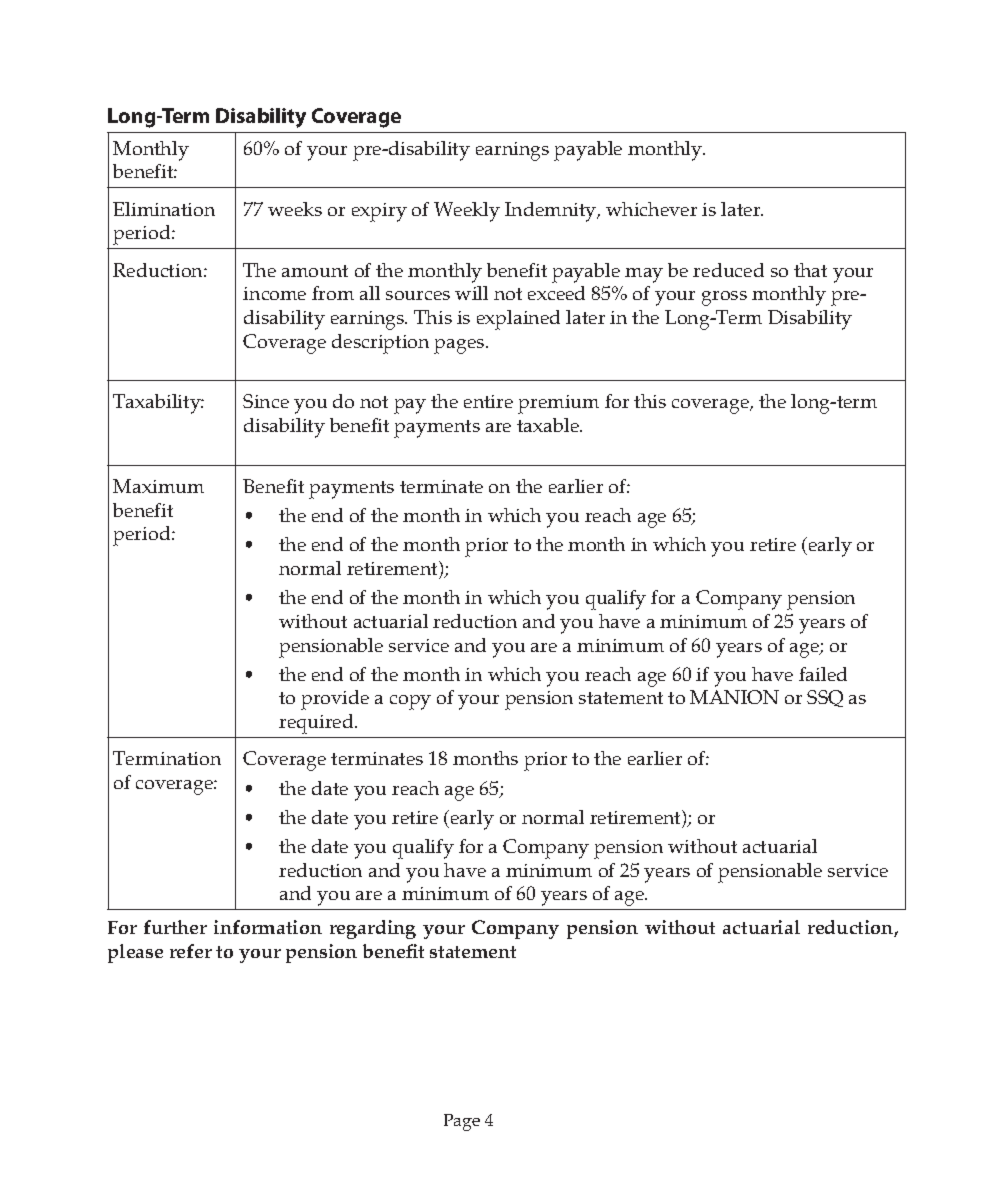  What do you see at coordinates (410, 702) in the image?
I see `copy` at bounding box center [410, 702].
